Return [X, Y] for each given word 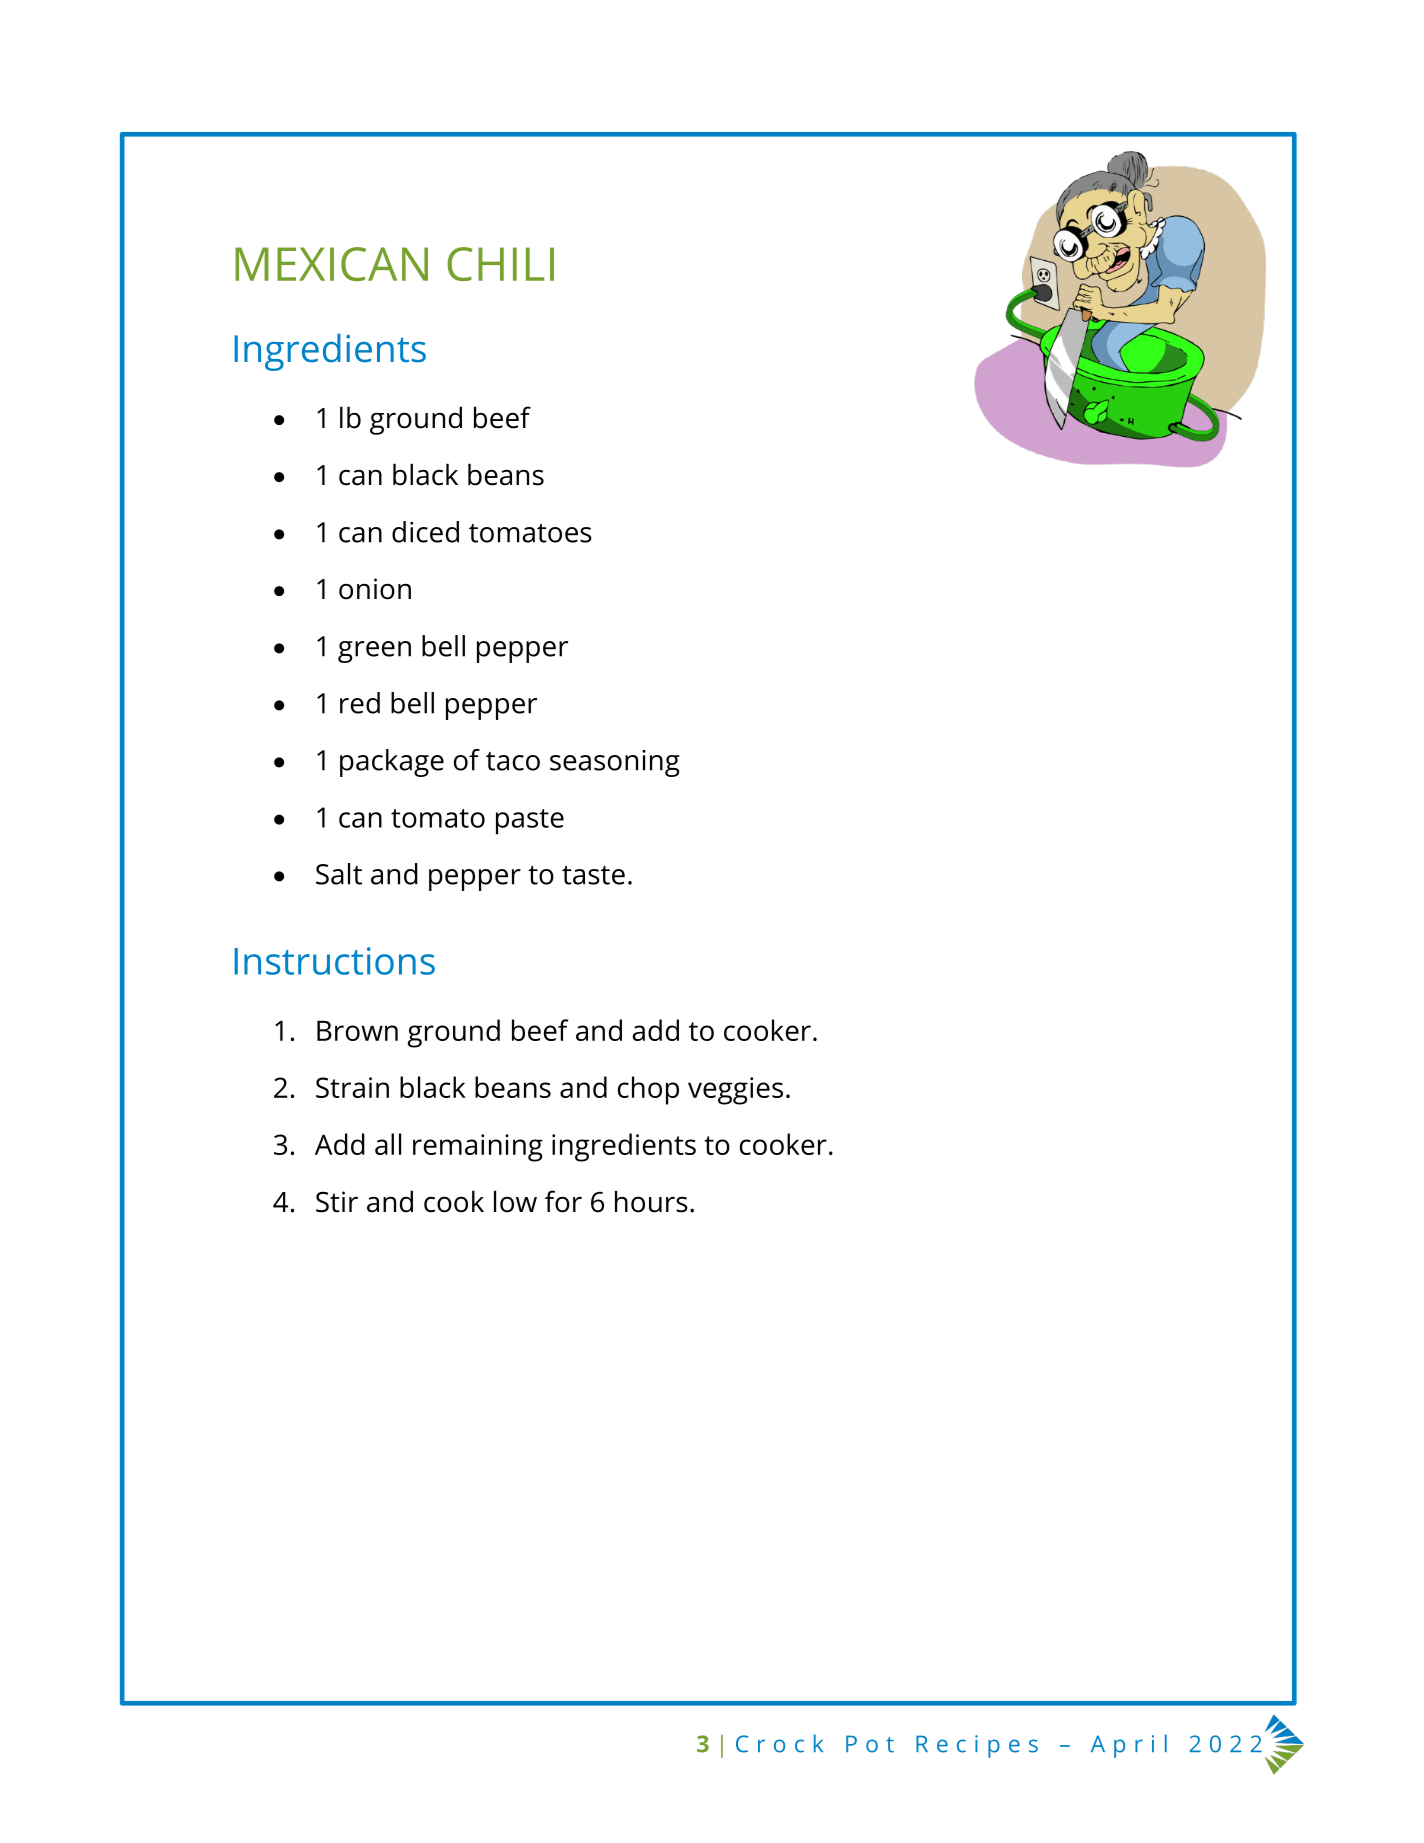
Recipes [977, 1746]
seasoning [615, 763]
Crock [779, 1743]
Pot [870, 1744]
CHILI [500, 264]
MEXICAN [331, 264]
